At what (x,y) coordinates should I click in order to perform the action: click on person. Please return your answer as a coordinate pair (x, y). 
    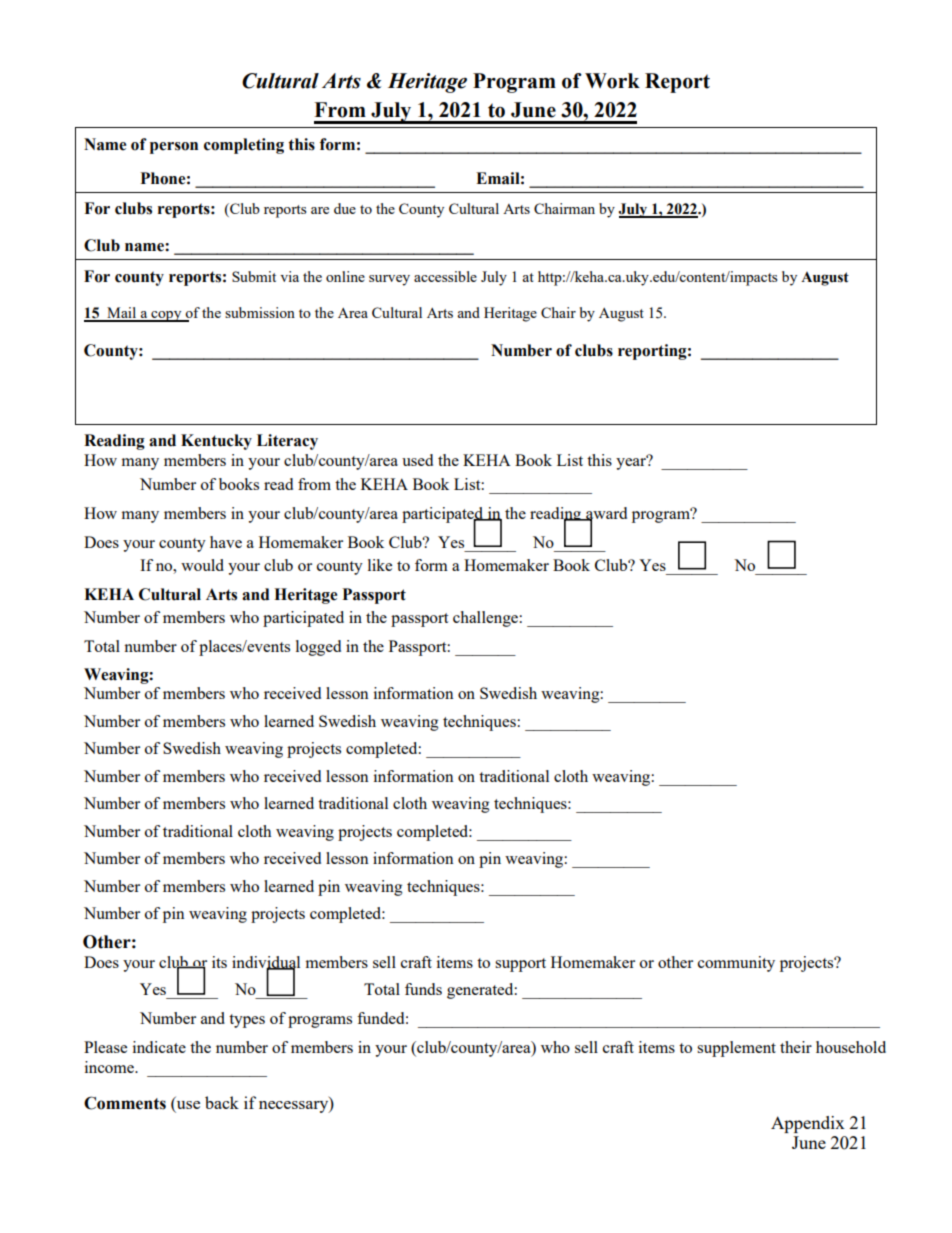
    Looking at the image, I should click on (174, 148).
